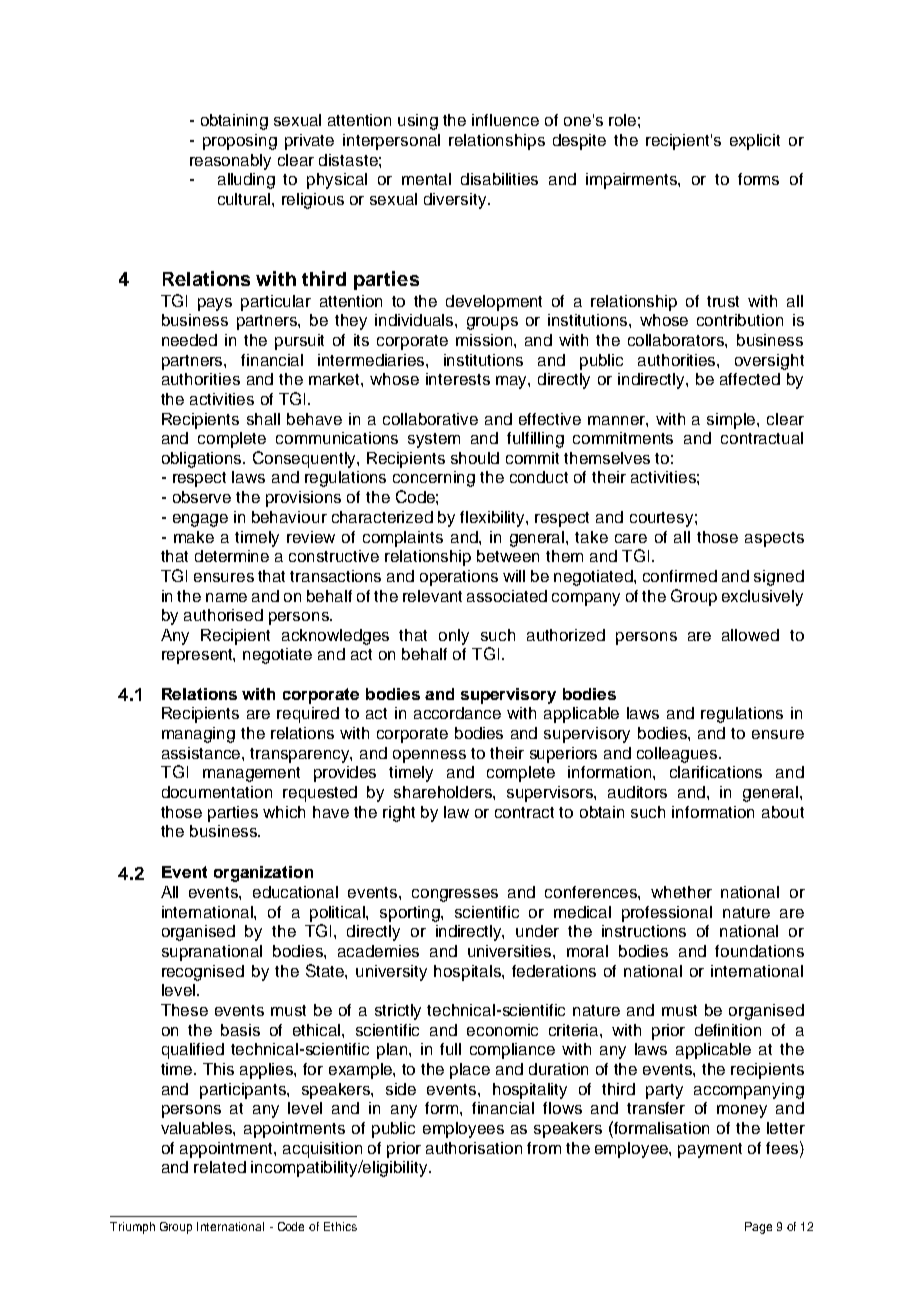 The image size is (924, 1308). What do you see at coordinates (223, 615) in the screenshot?
I see `authorised` at bounding box center [223, 615].
